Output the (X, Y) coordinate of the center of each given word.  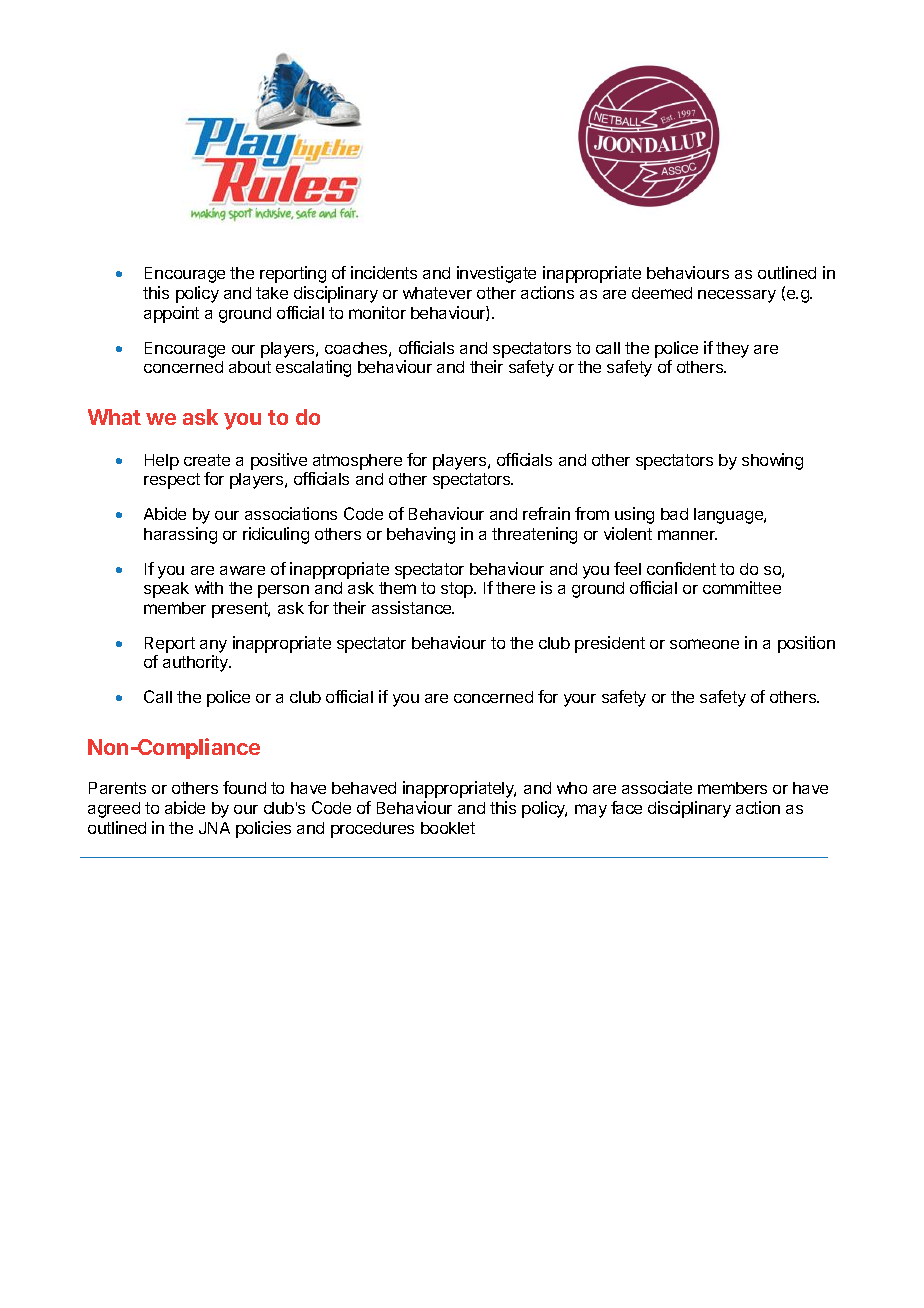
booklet (448, 828)
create (207, 460)
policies (263, 829)
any (213, 646)
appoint (171, 314)
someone (704, 644)
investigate (496, 274)
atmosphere (357, 462)
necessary (737, 296)
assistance (413, 607)
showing (772, 461)
